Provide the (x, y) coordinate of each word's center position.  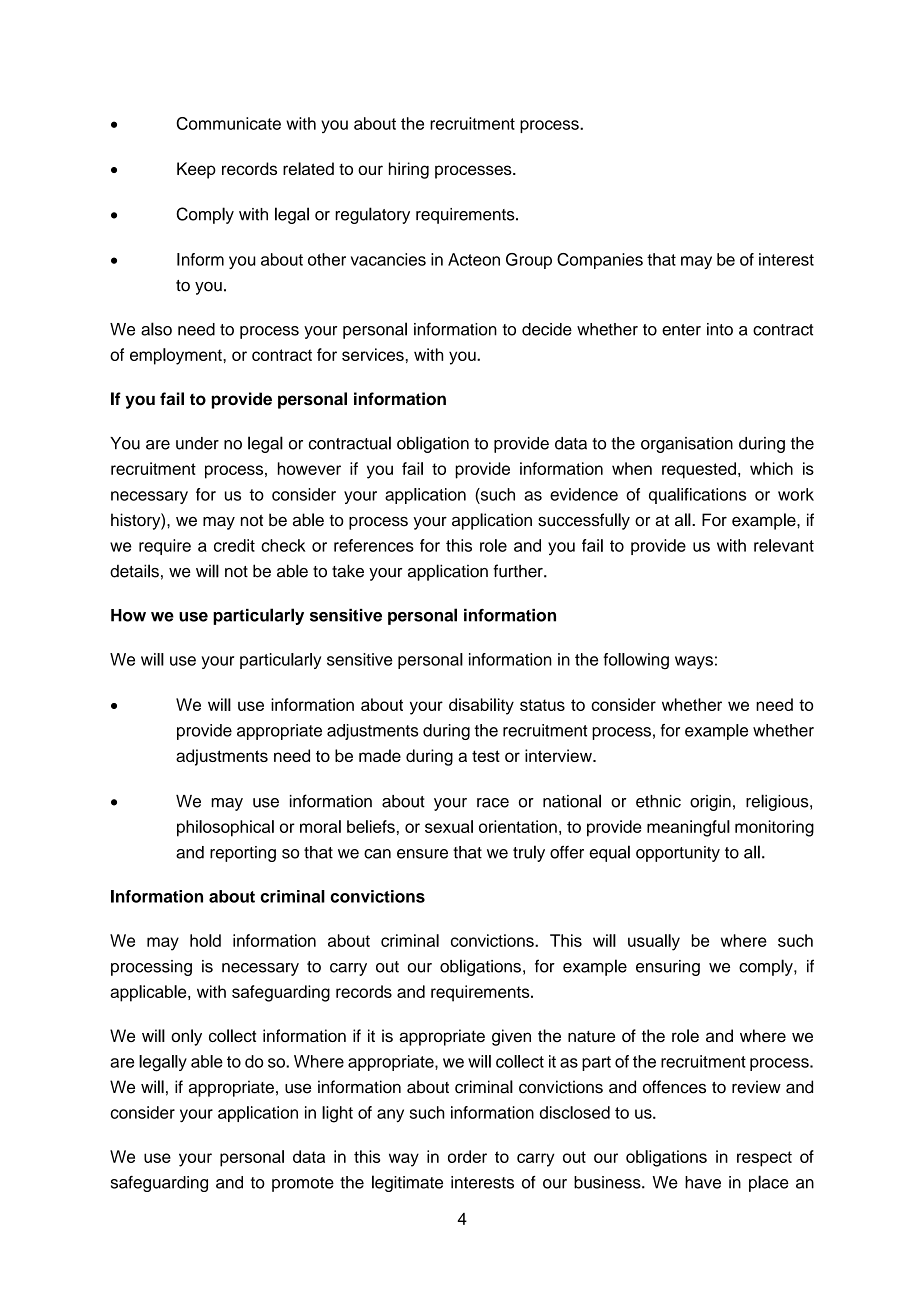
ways (694, 662)
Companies (600, 261)
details (134, 571)
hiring (409, 170)
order (467, 1156)
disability (481, 706)
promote (303, 1184)
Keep (196, 170)
